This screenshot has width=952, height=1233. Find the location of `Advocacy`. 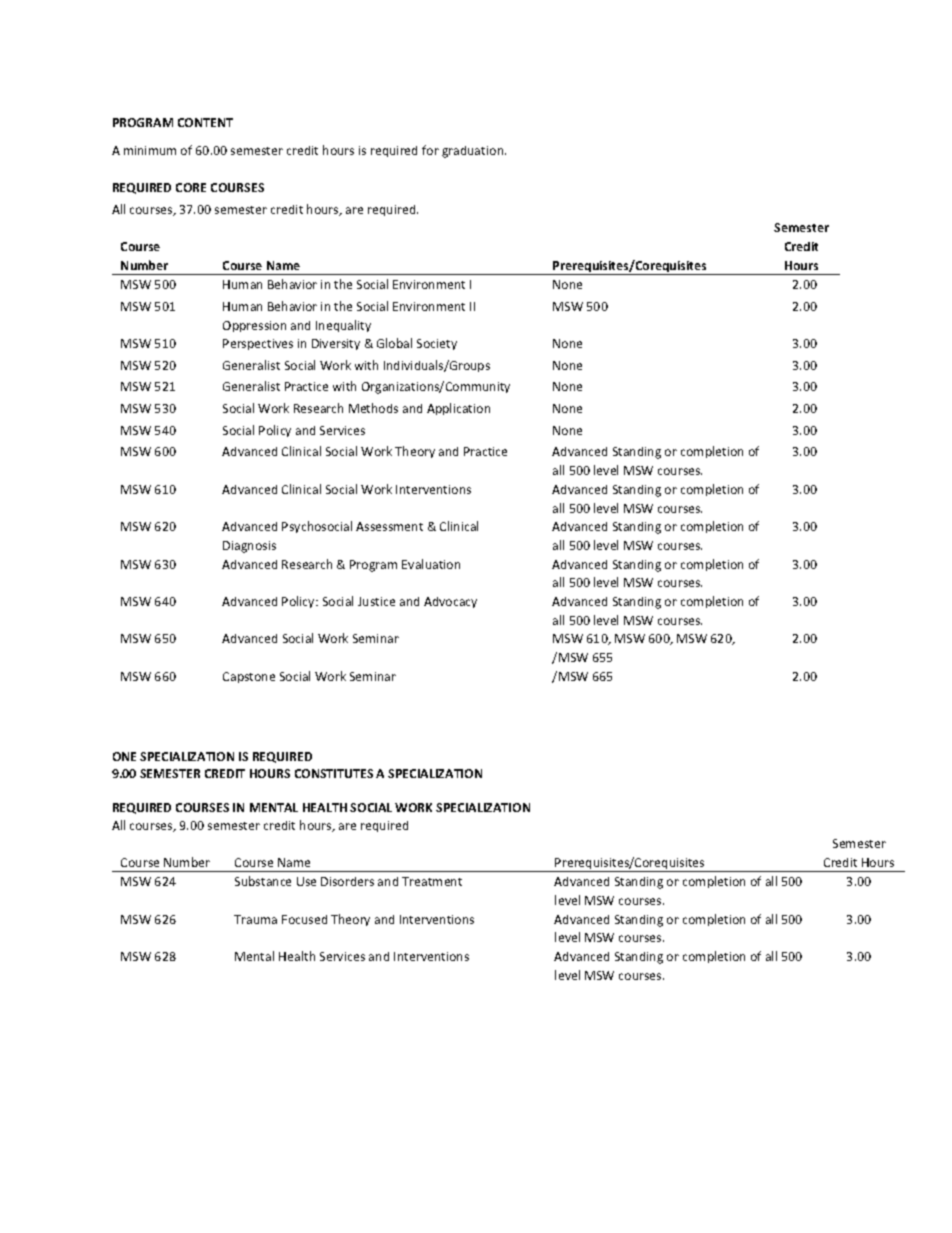

Advocacy is located at coordinates (450, 602).
